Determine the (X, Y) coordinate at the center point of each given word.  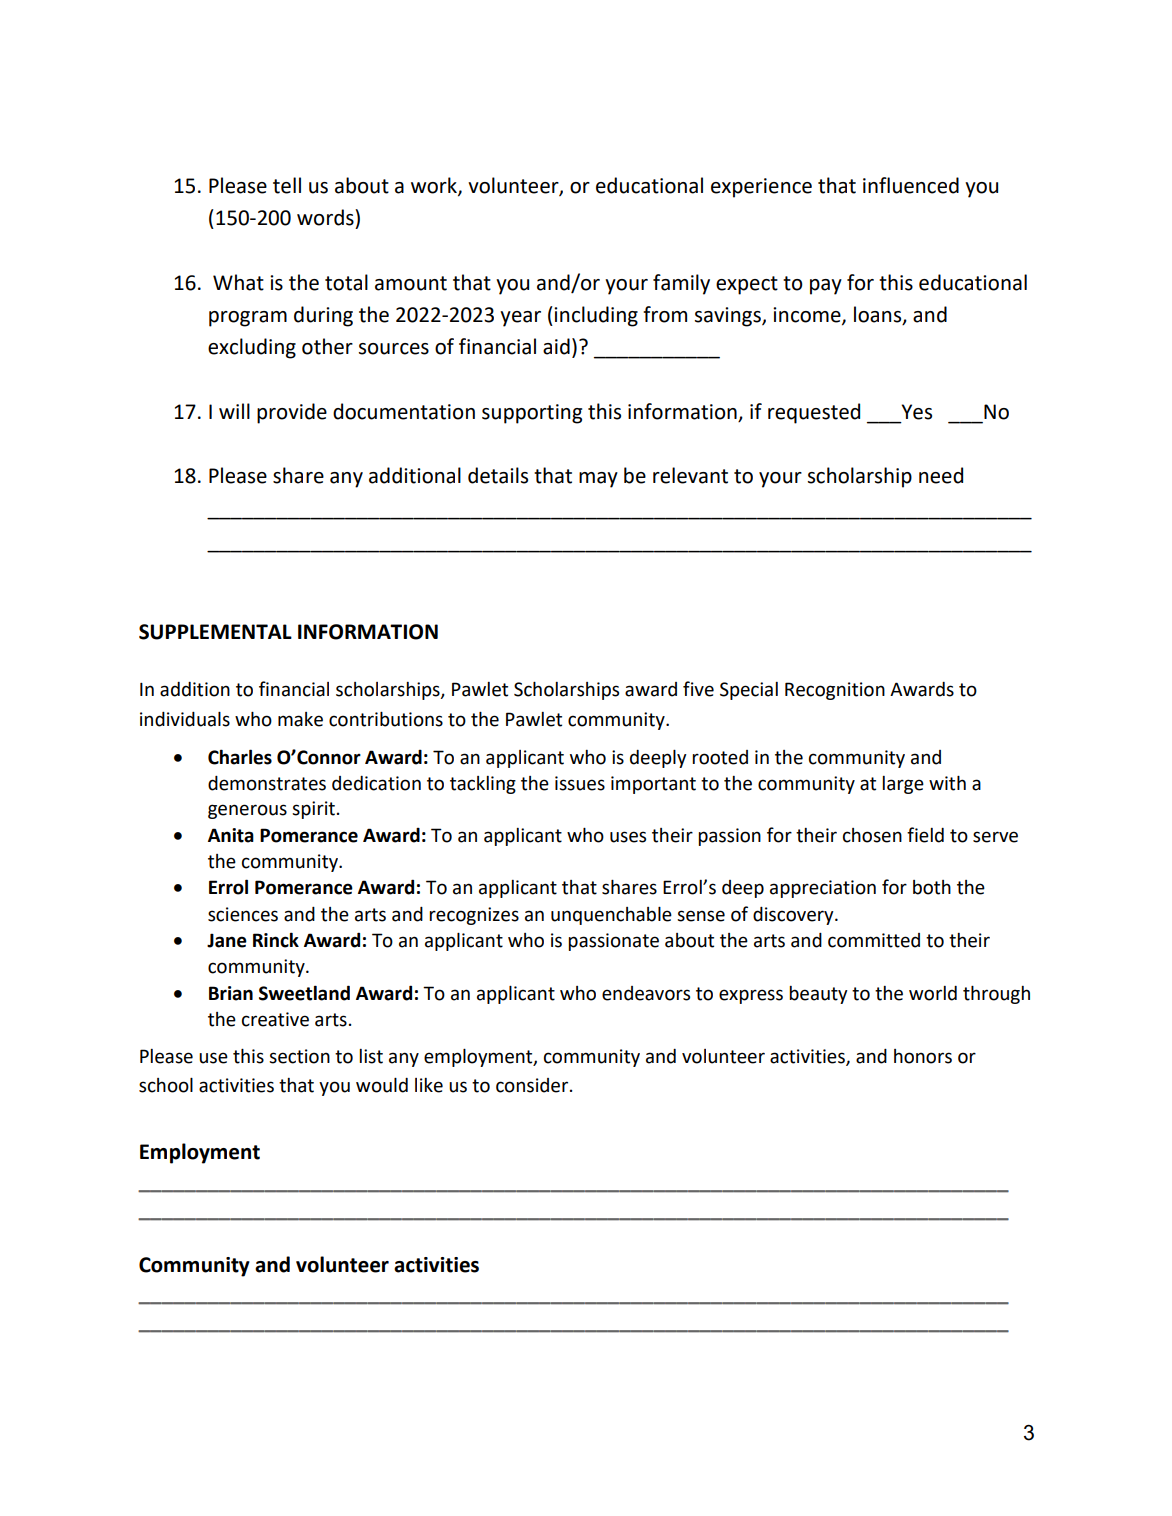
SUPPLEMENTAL (215, 632)
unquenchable (611, 916)
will (234, 411)
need (941, 475)
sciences (243, 914)
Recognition (835, 691)
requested (814, 413)
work (435, 186)
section (299, 1056)
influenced (911, 185)
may (598, 480)
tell (287, 185)
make (300, 719)
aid (556, 346)
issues (580, 783)
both (932, 887)
